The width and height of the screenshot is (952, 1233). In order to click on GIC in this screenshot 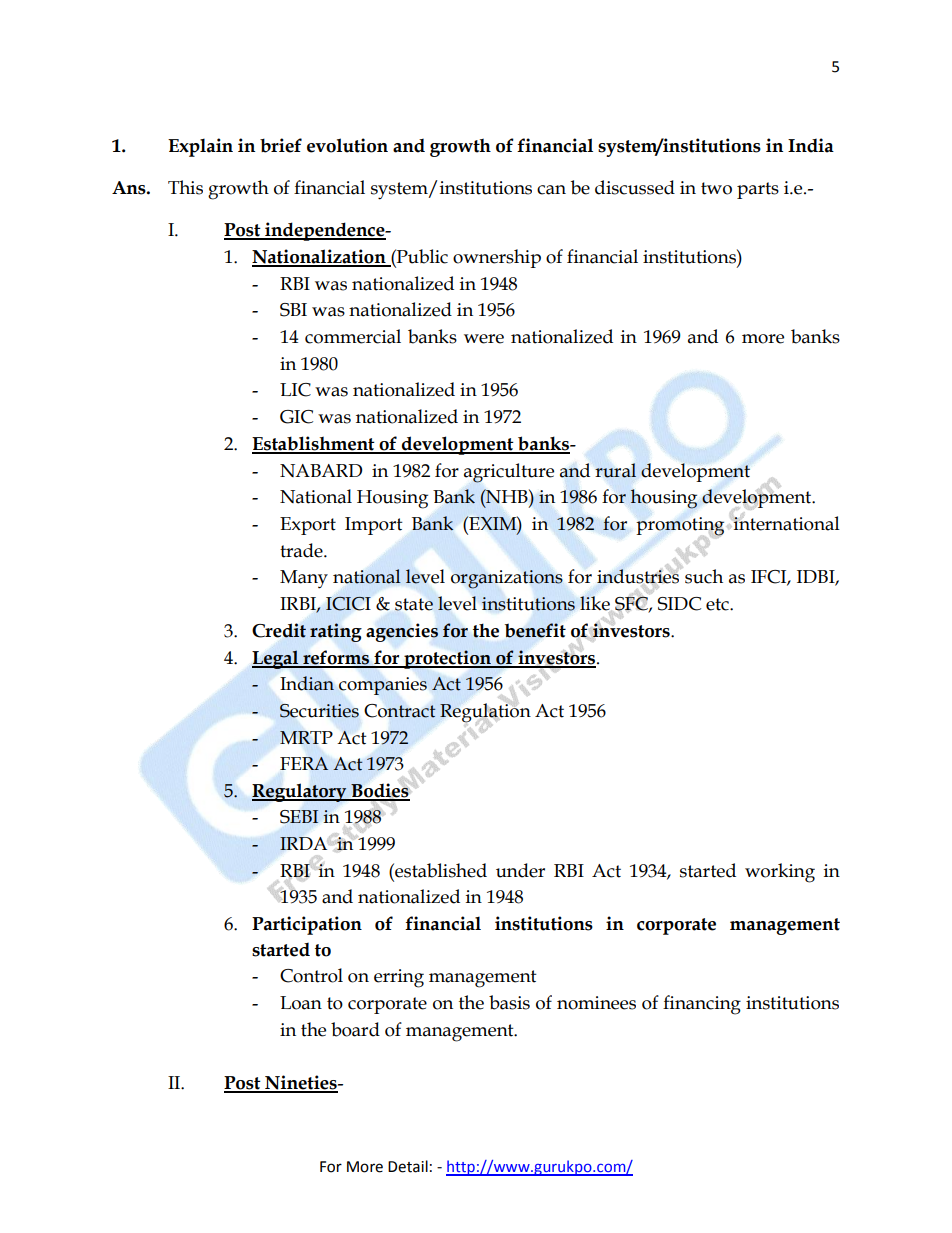, I will do `click(296, 417)`.
